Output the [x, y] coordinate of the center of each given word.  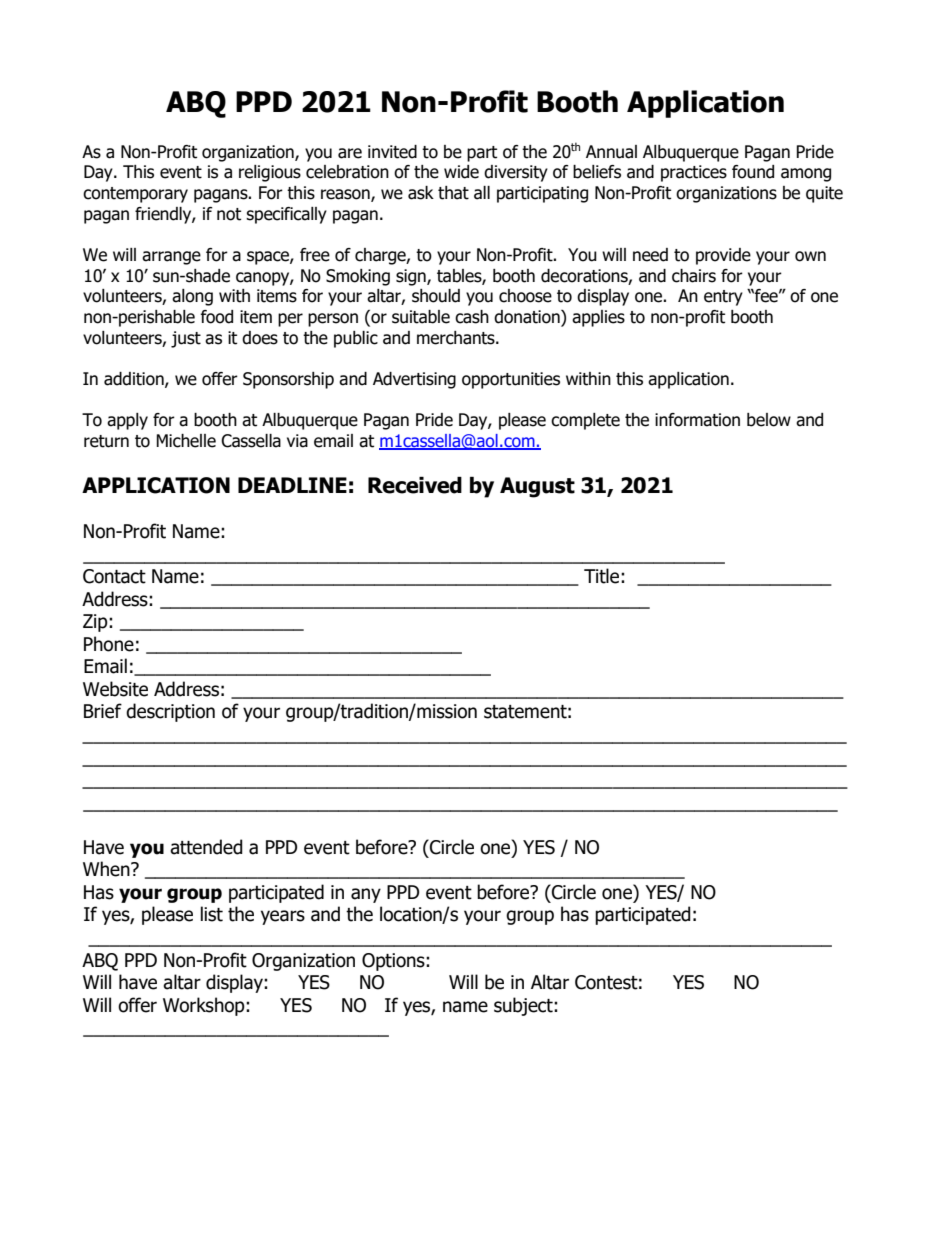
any [366, 895]
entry [723, 298]
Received [415, 485]
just [186, 339]
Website [115, 689]
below [769, 420]
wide [461, 172]
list [212, 914]
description [170, 712]
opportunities [511, 380]
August [537, 487]
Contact [114, 576]
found [753, 172]
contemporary [135, 195]
